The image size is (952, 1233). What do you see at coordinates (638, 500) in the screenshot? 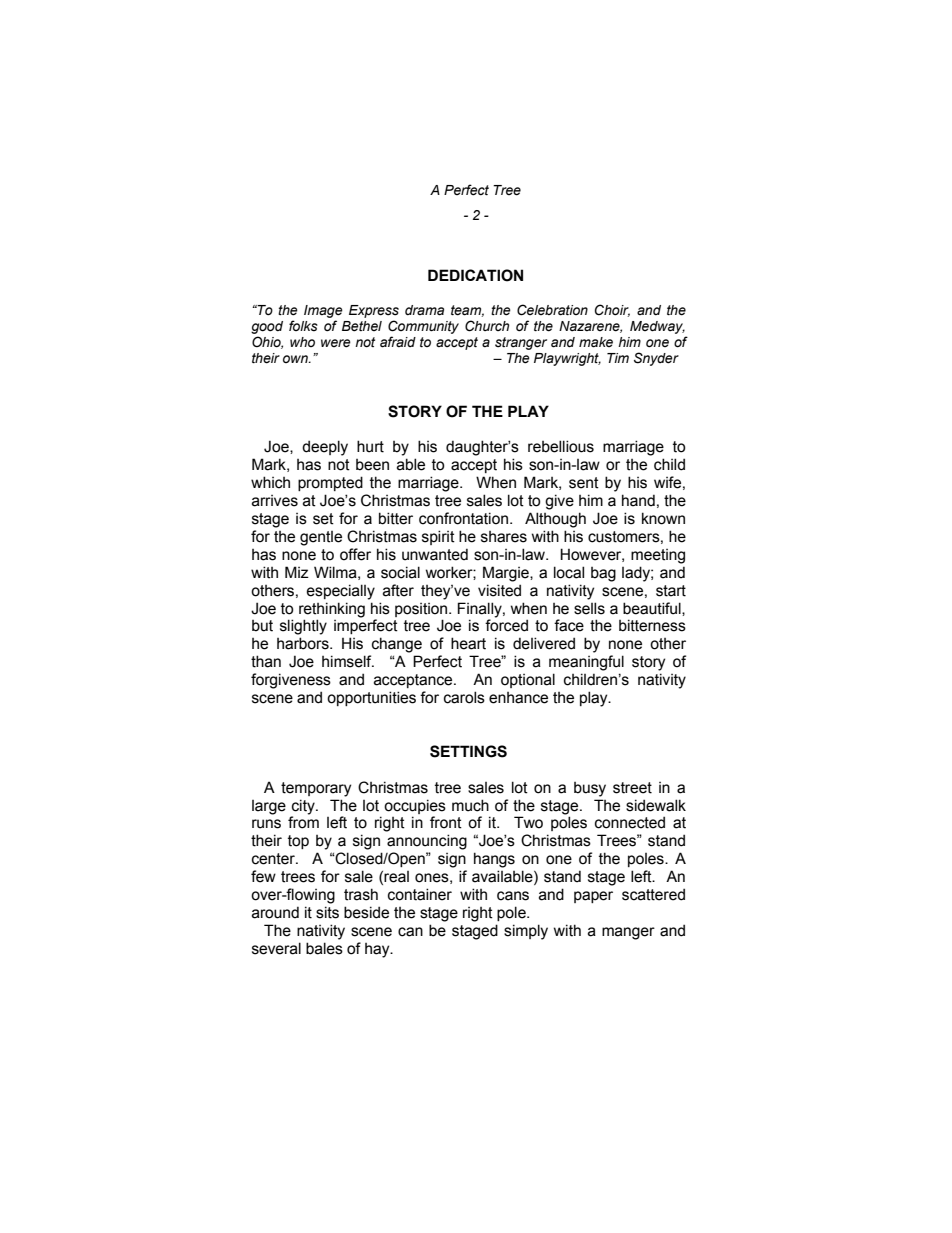
I see `hand` at bounding box center [638, 500].
